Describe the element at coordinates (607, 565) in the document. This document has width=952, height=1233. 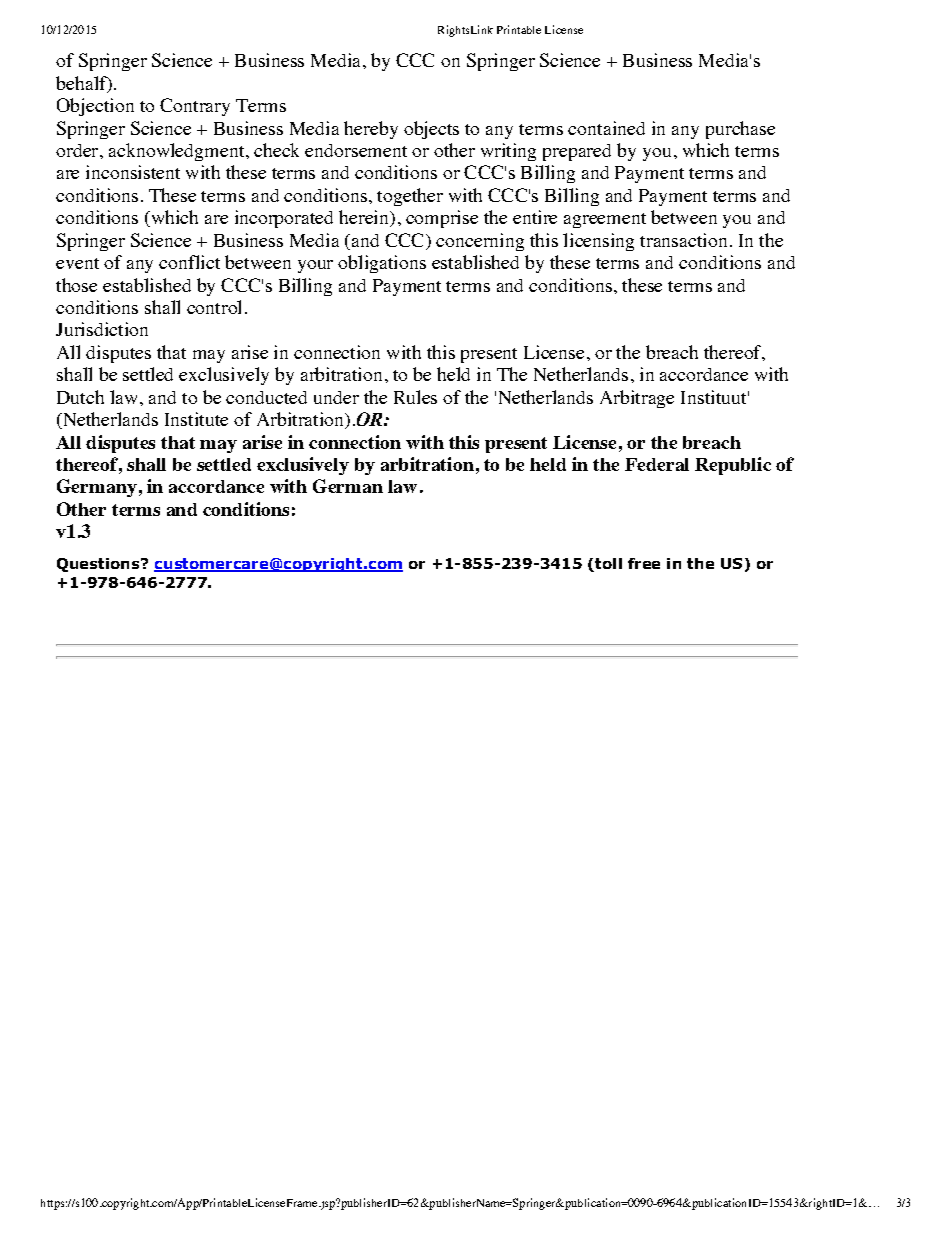
I see `toll` at that location.
